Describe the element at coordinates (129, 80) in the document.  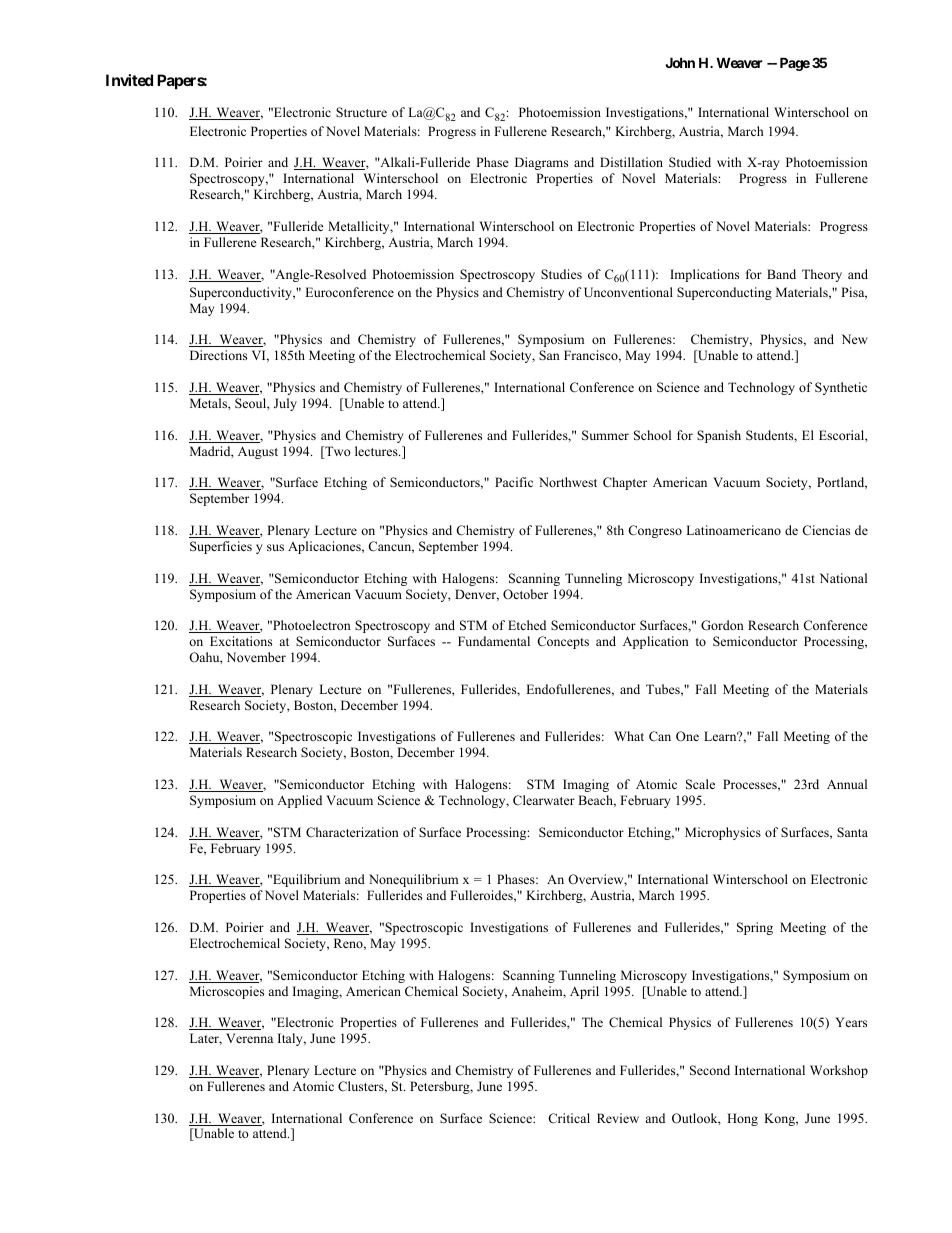
I see `Invited` at that location.
